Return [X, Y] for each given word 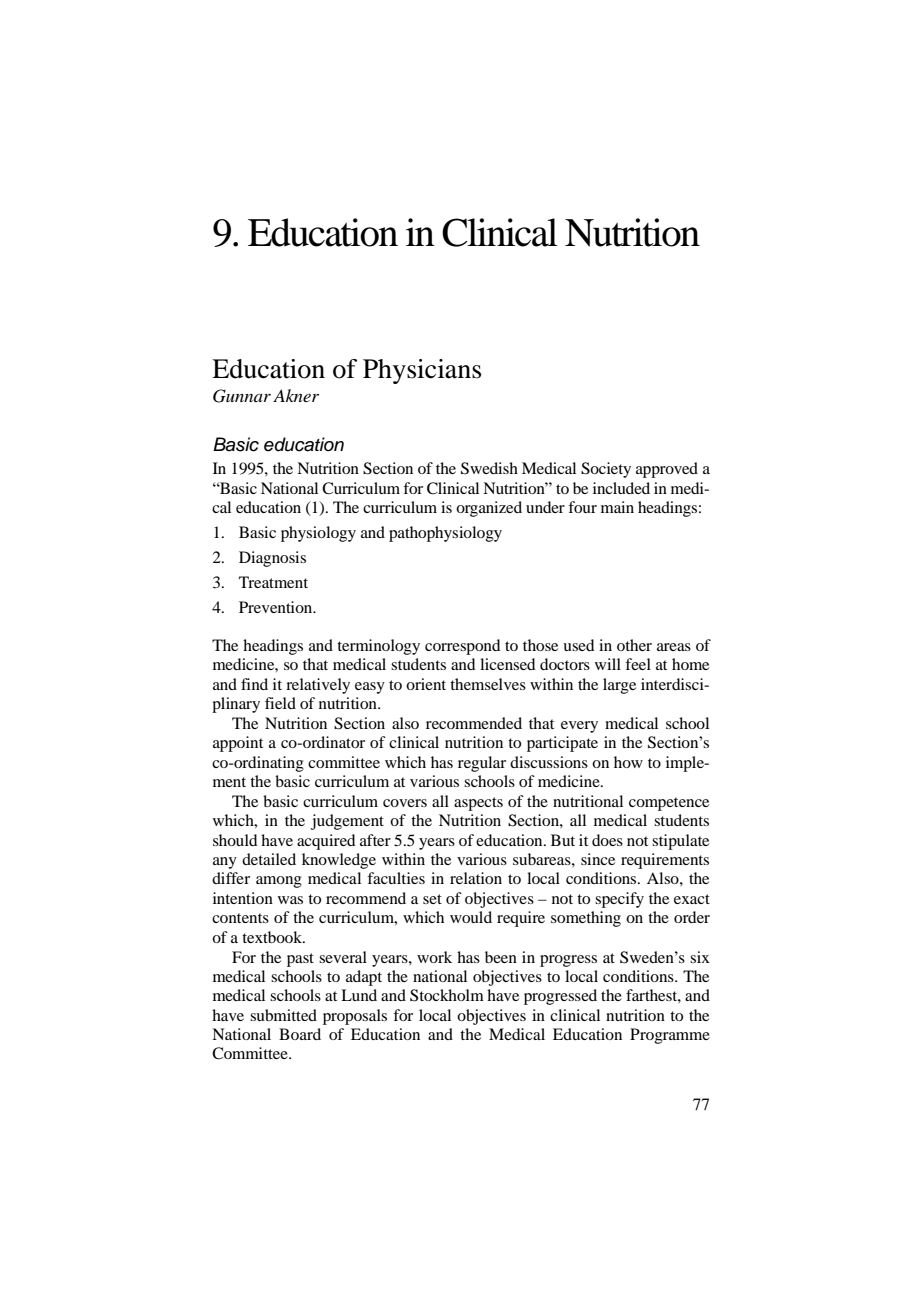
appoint [238, 744]
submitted [283, 1015]
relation [476, 878]
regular [482, 764]
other [634, 645]
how [628, 762]
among [279, 882]
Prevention [277, 607]
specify [619, 900]
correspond [462, 647]
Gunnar [242, 396]
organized [489, 509]
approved [667, 470]
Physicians [422, 371]
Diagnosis [272, 559]
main [617, 507]
